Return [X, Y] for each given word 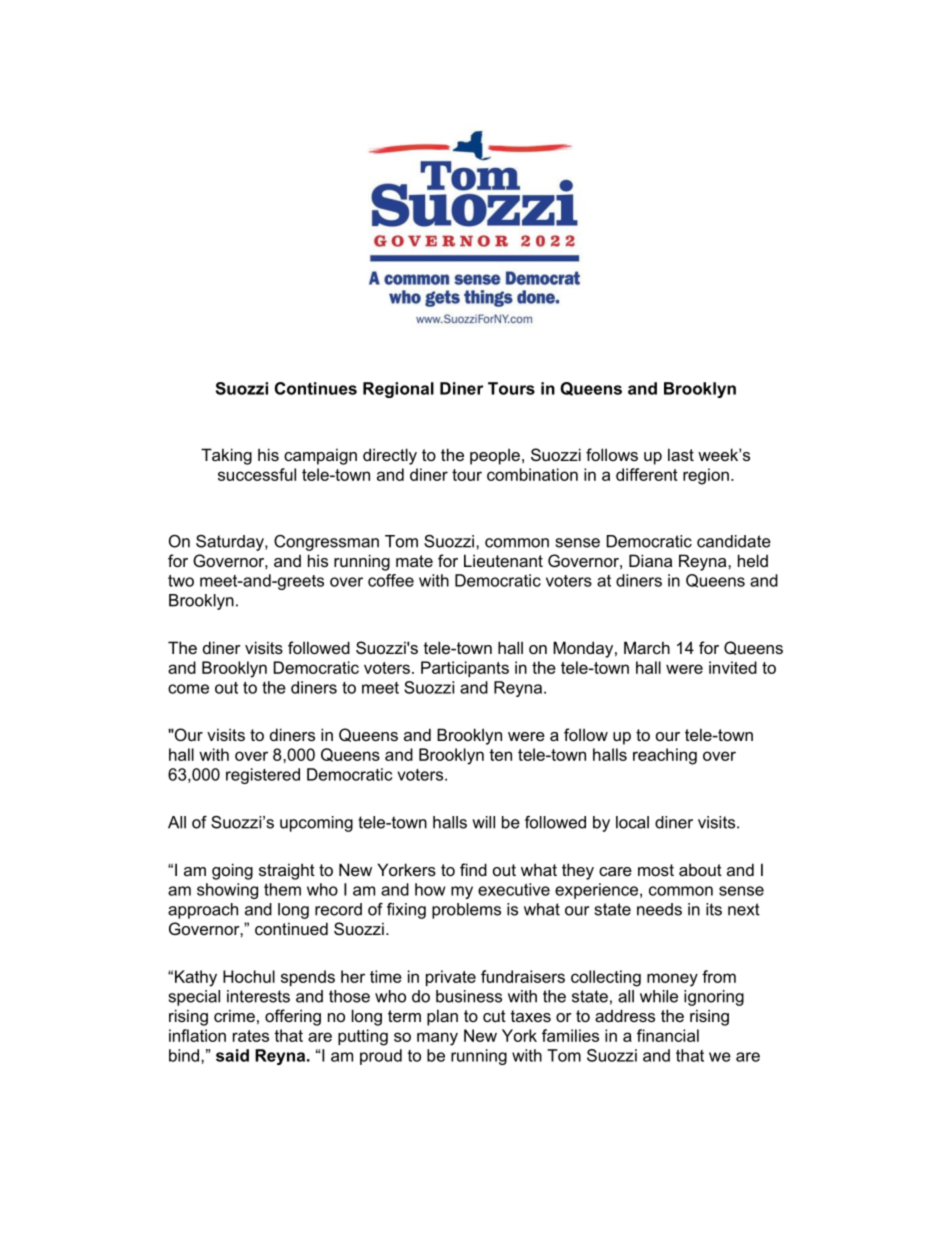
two [181, 581]
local [632, 822]
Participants [465, 669]
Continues [316, 388]
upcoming [316, 824]
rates [251, 1036]
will [483, 822]
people [495, 456]
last [681, 454]
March [647, 647]
